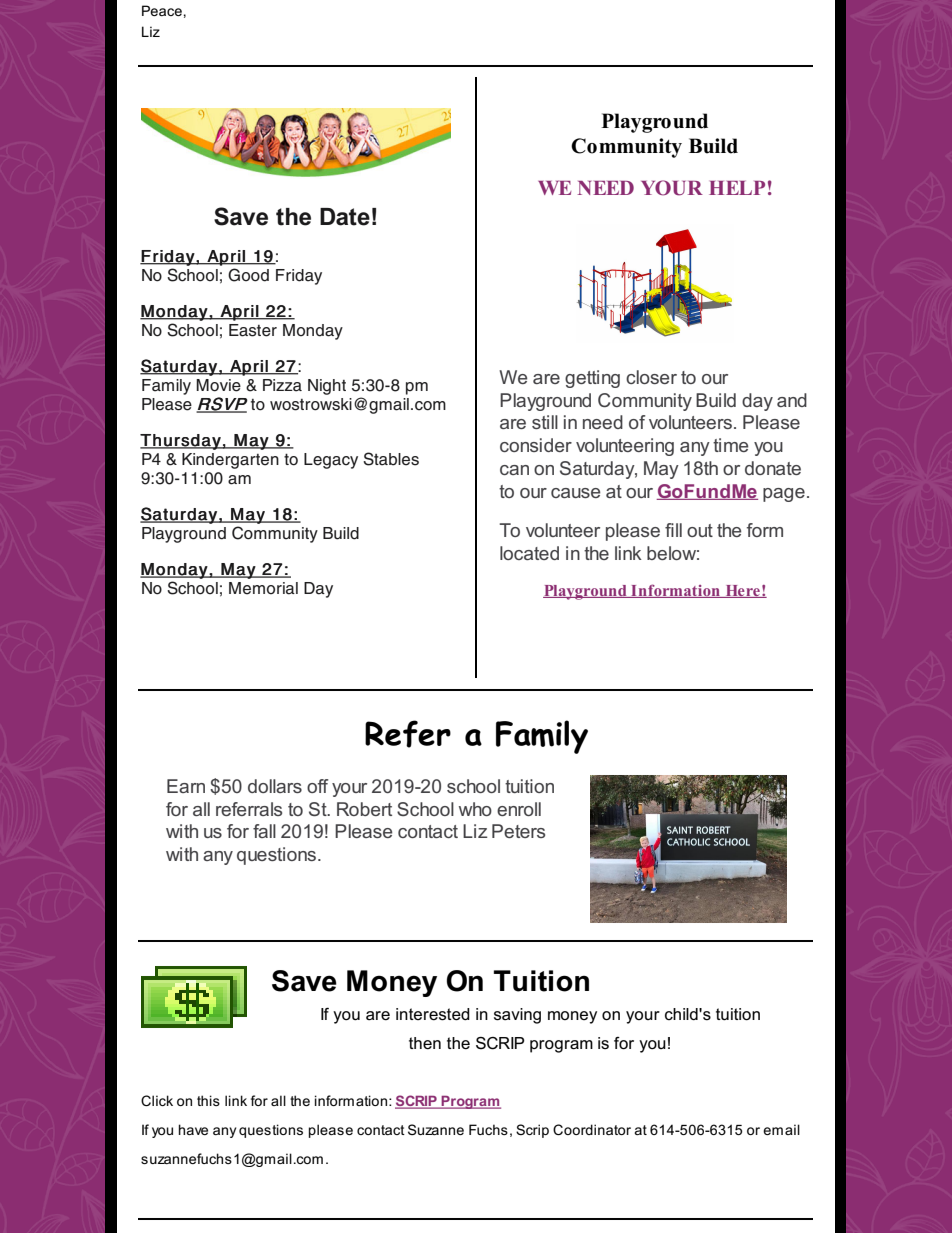 Image resolution: width=952 pixels, height=1233 pixels. Describe the element at coordinates (248, 275) in the screenshot. I see `Good` at that location.
